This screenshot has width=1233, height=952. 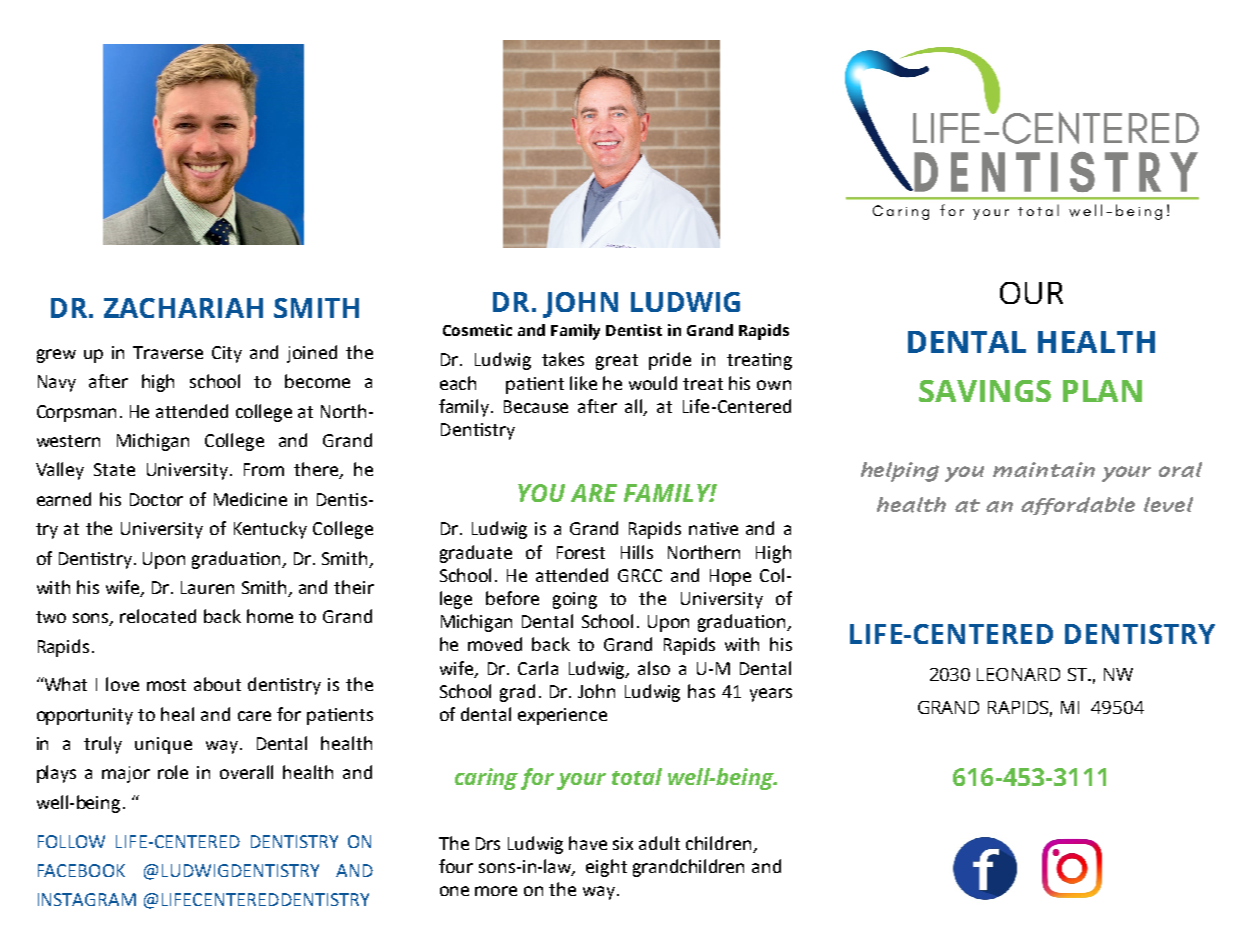 I want to click on FACEBOOK, so click(x=81, y=870).
